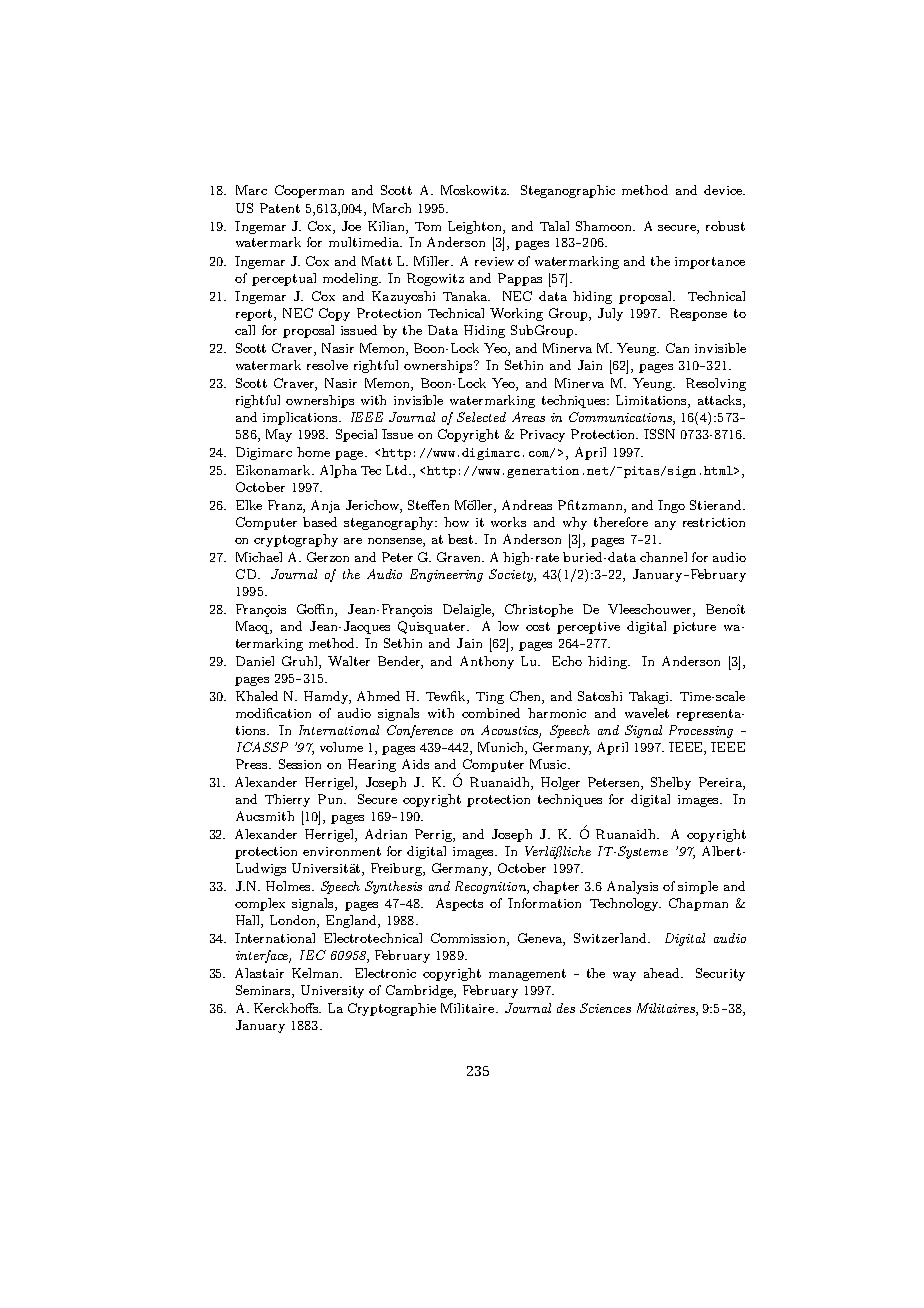 Image resolution: width=924 pixels, height=1308 pixels. I want to click on Andreas, so click(527, 505).
